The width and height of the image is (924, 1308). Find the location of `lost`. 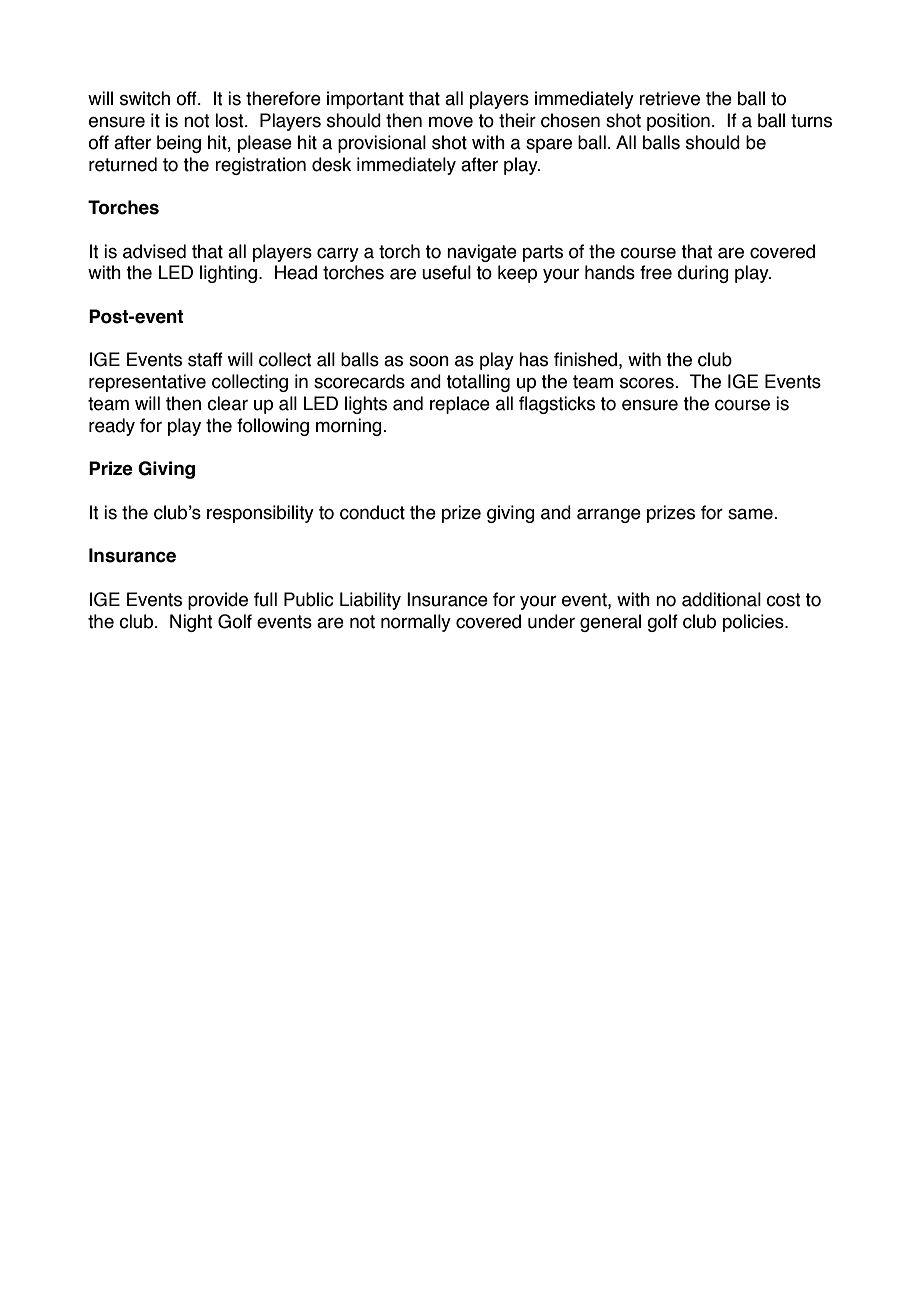

lost is located at coordinates (230, 120).
